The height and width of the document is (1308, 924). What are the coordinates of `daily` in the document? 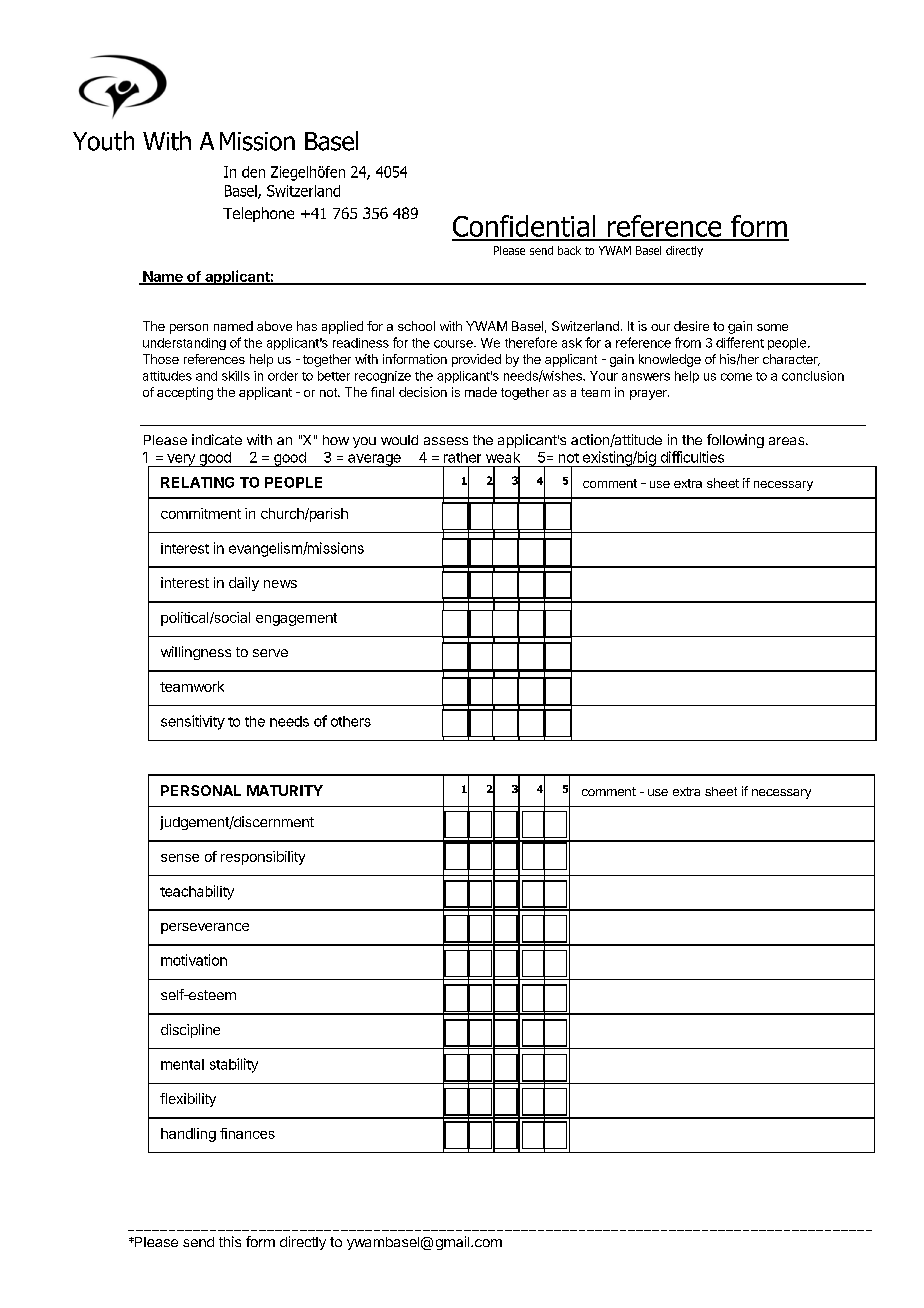 It's located at (244, 584).
